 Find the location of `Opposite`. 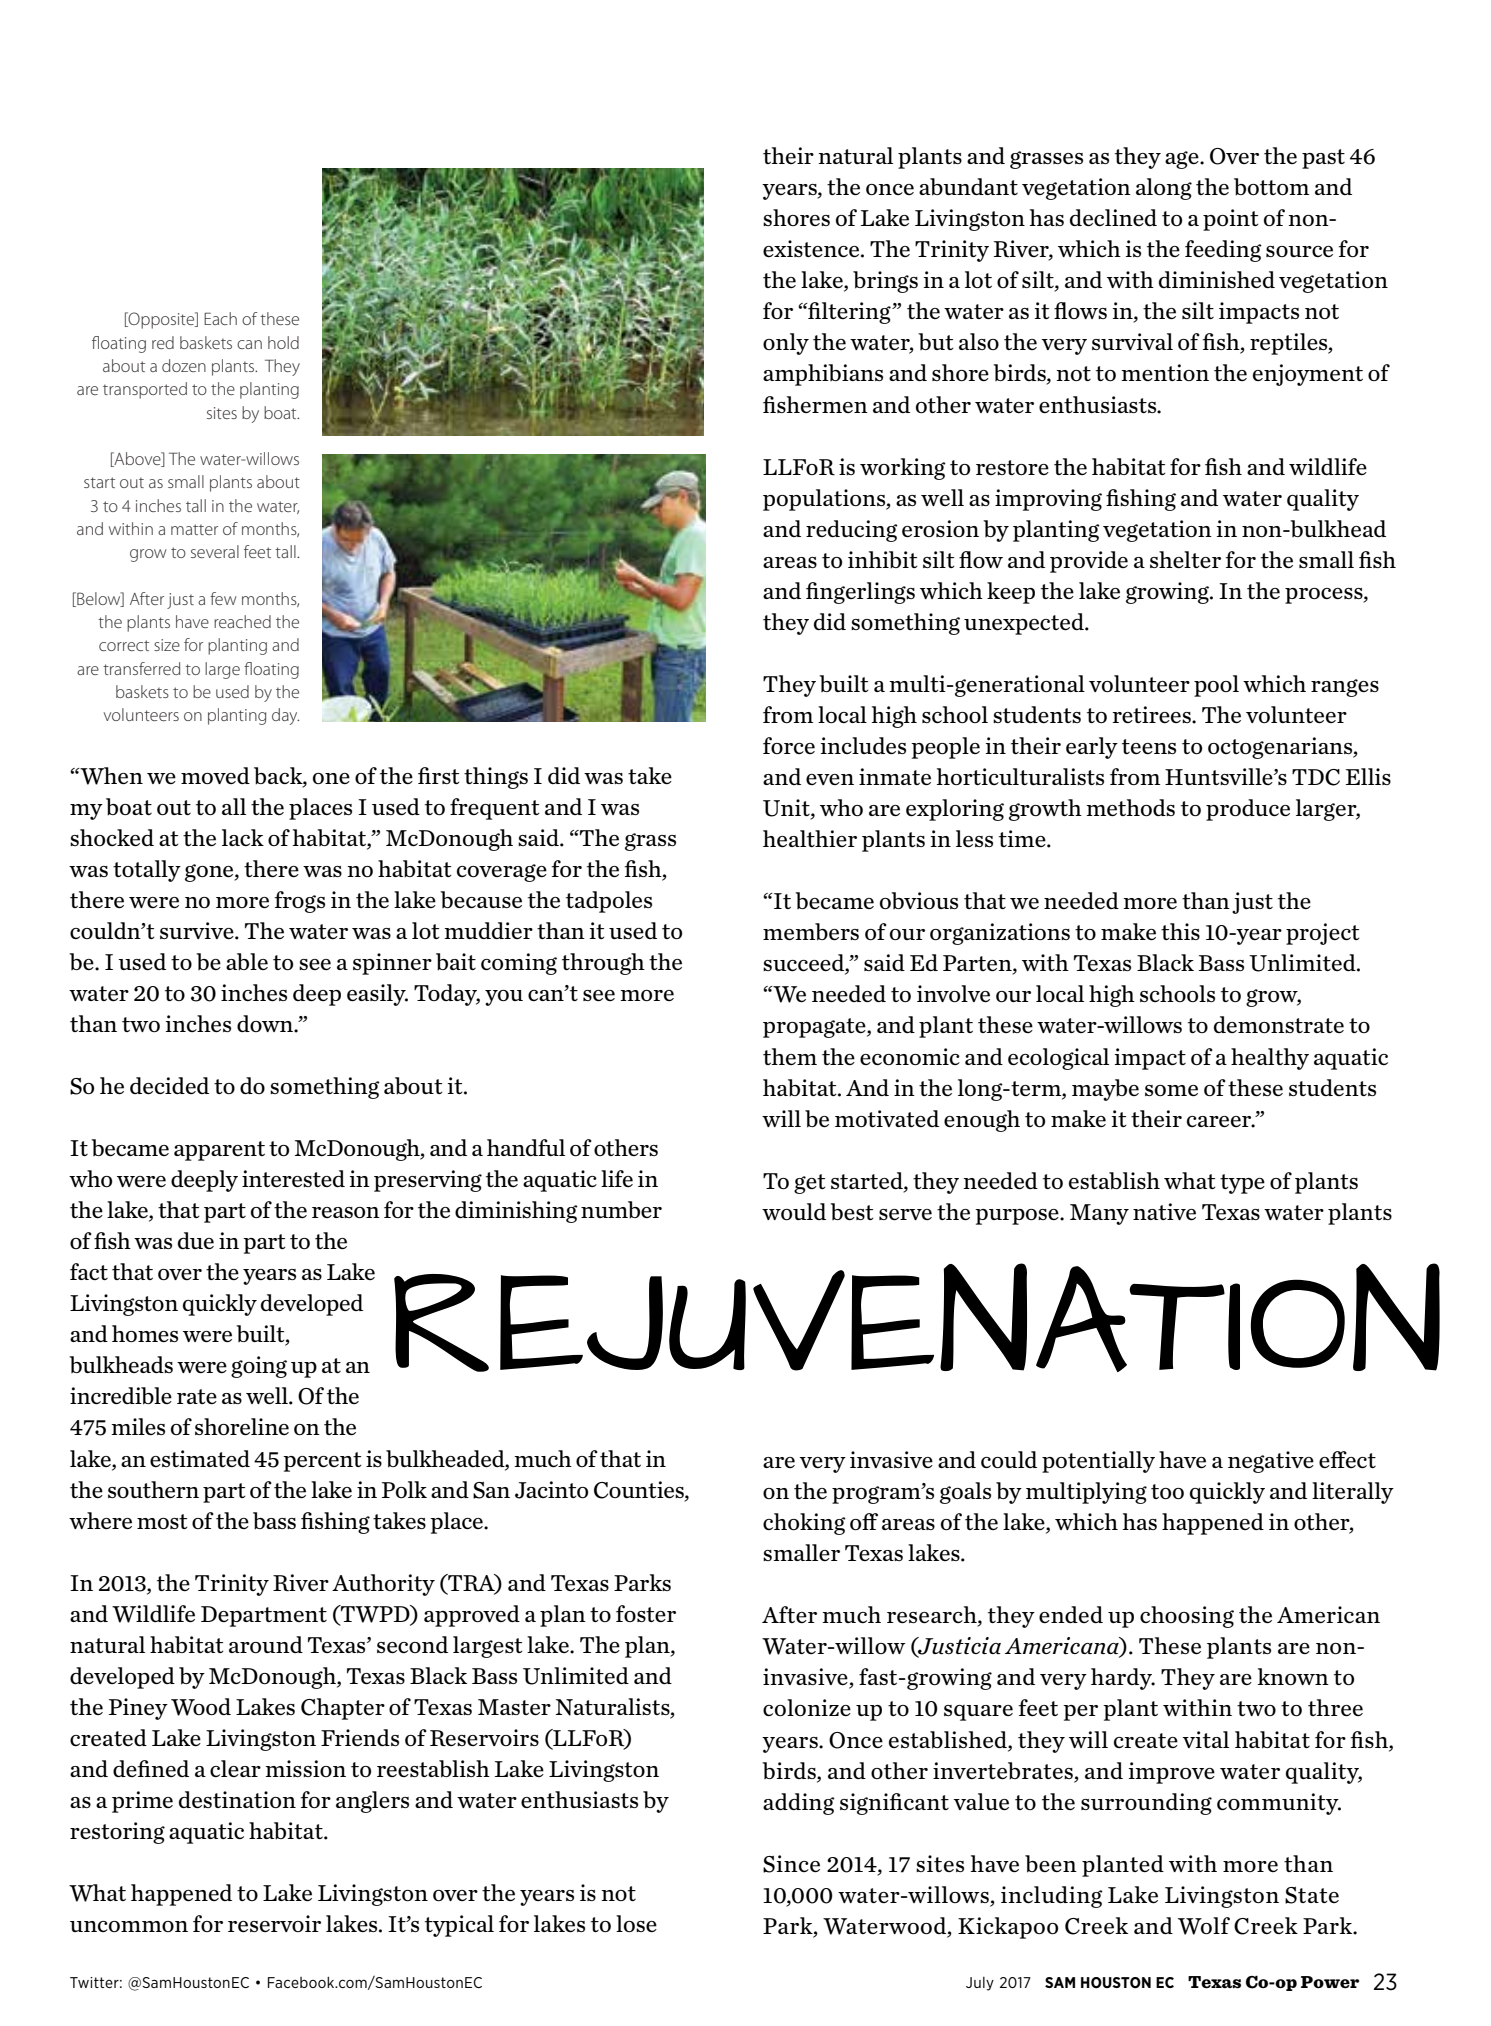

Opposite is located at coordinates (161, 320).
